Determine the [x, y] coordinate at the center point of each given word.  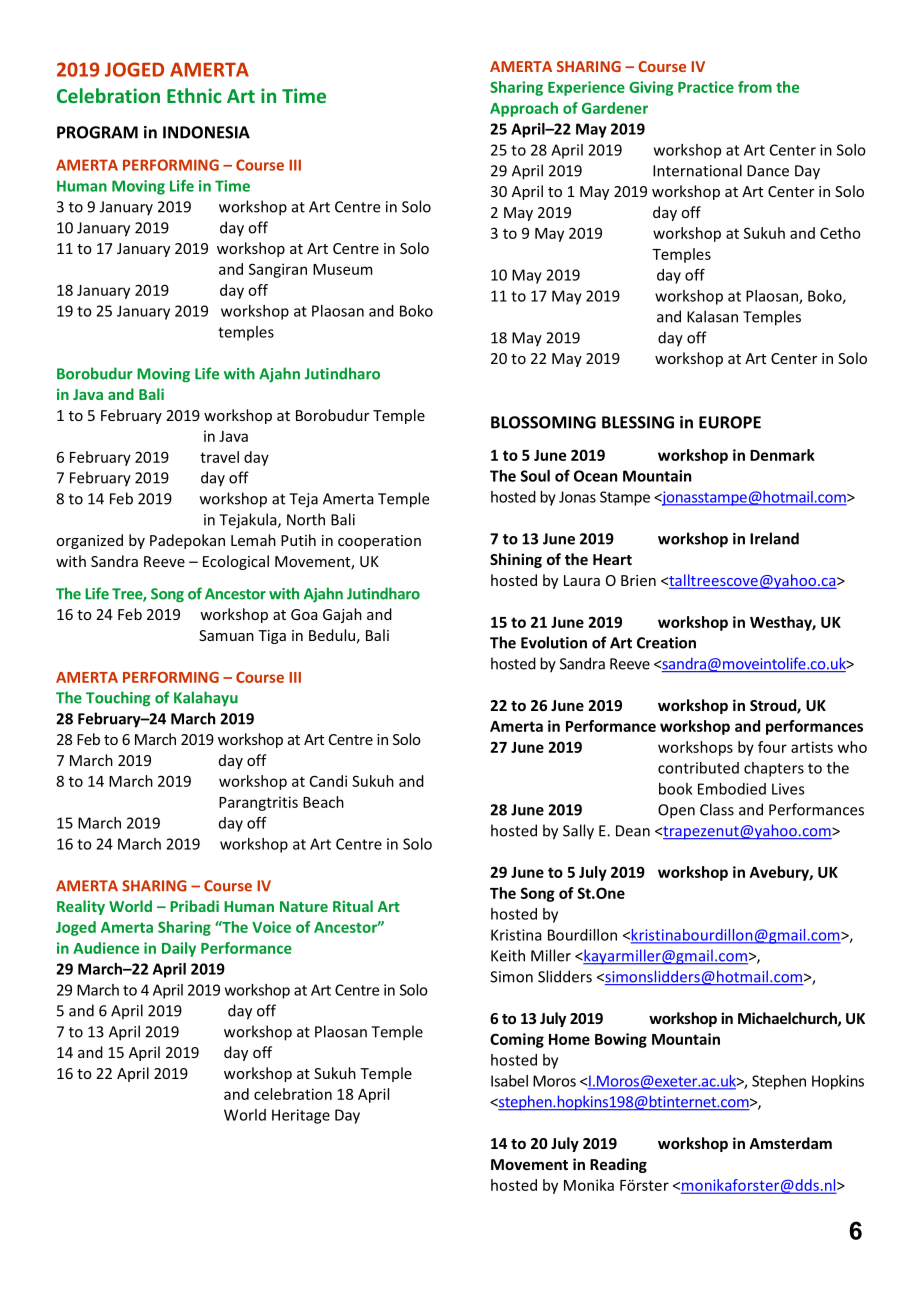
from [755, 87]
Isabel [509, 1081]
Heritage [301, 1116]
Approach [524, 109]
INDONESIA [206, 132]
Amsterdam [790, 1143]
